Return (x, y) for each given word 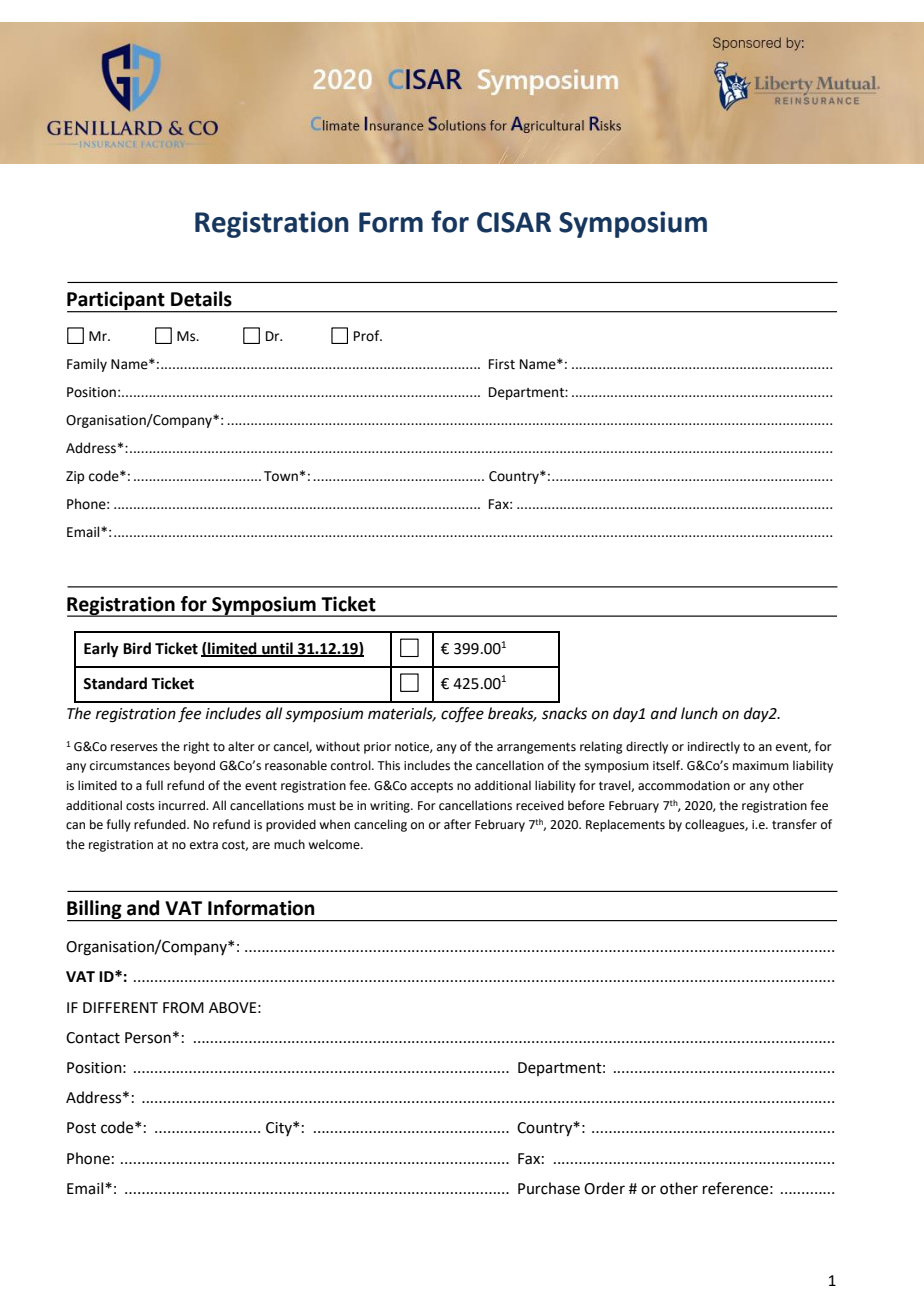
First (502, 364)
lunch (699, 713)
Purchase (549, 1188)
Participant (117, 302)
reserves (134, 748)
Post (81, 1128)
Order (604, 1188)
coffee (462, 715)
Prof (368, 336)
